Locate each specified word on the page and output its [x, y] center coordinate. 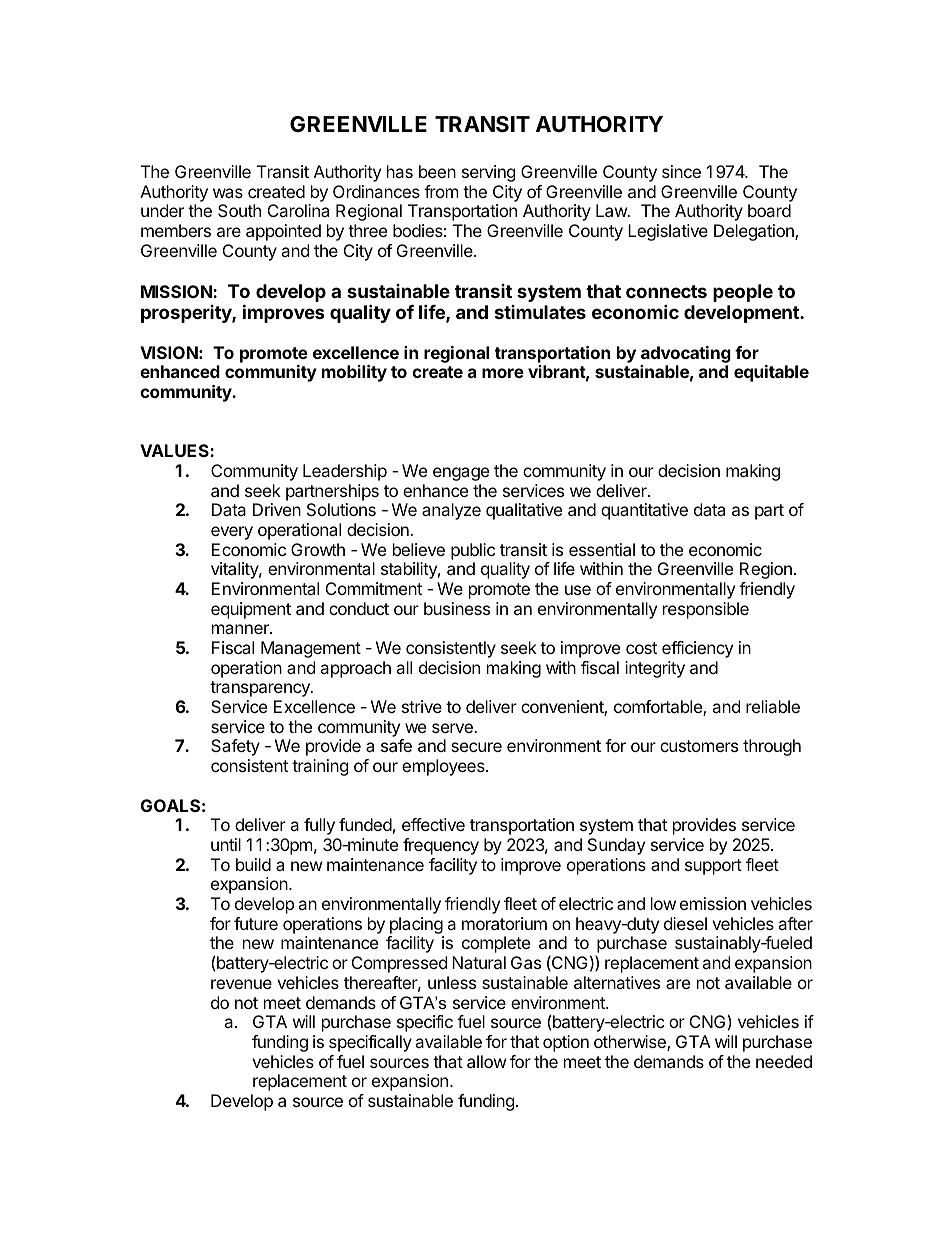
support [713, 867]
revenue [241, 984]
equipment [251, 610]
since [681, 171]
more [503, 373]
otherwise [631, 1043]
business [457, 608]
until [226, 844]
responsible [706, 610]
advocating [686, 354]
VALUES [175, 450]
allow [487, 1061]
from [441, 191]
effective [433, 824]
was [228, 193]
